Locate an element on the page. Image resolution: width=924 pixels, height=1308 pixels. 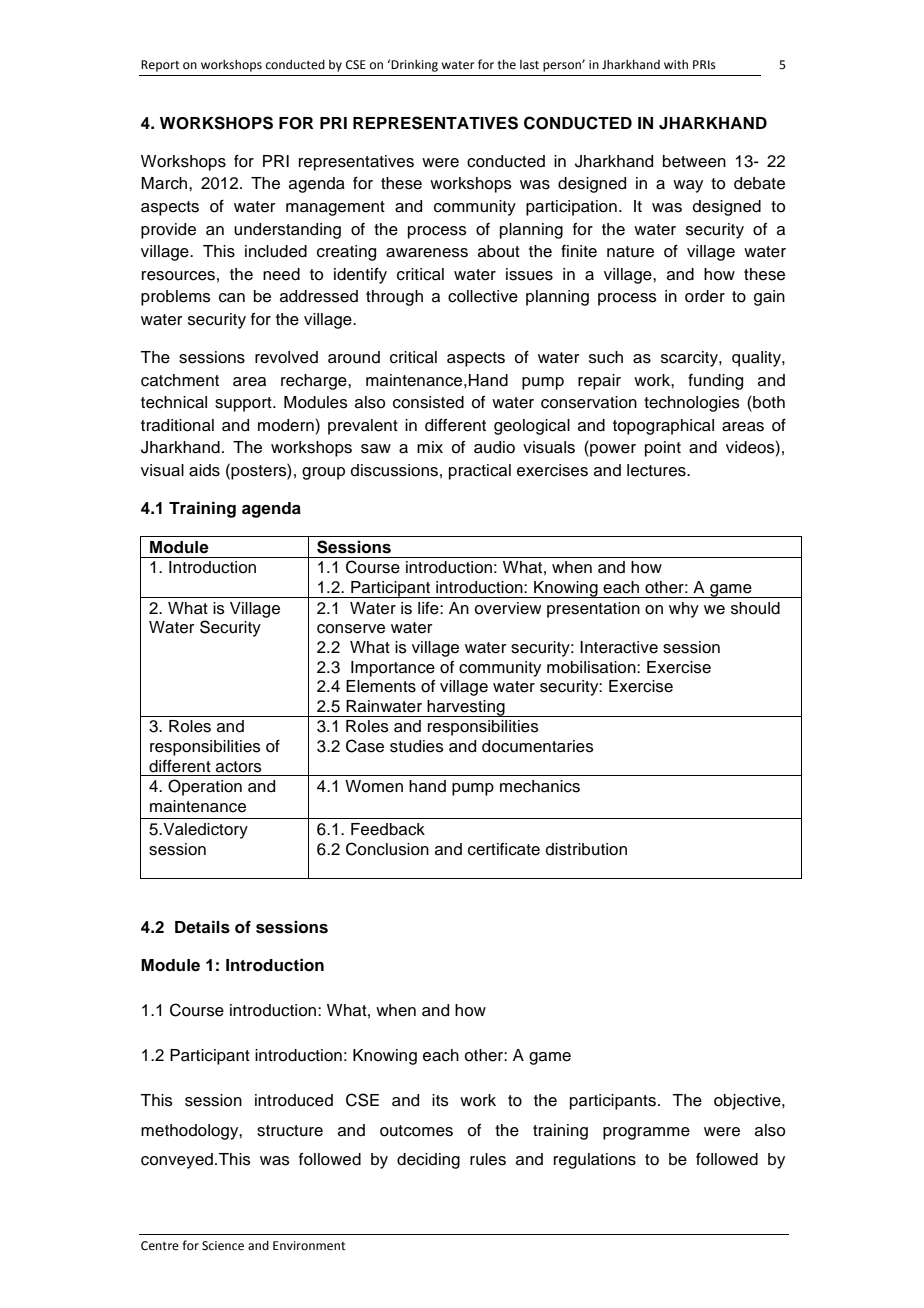
distribution is located at coordinates (586, 849).
